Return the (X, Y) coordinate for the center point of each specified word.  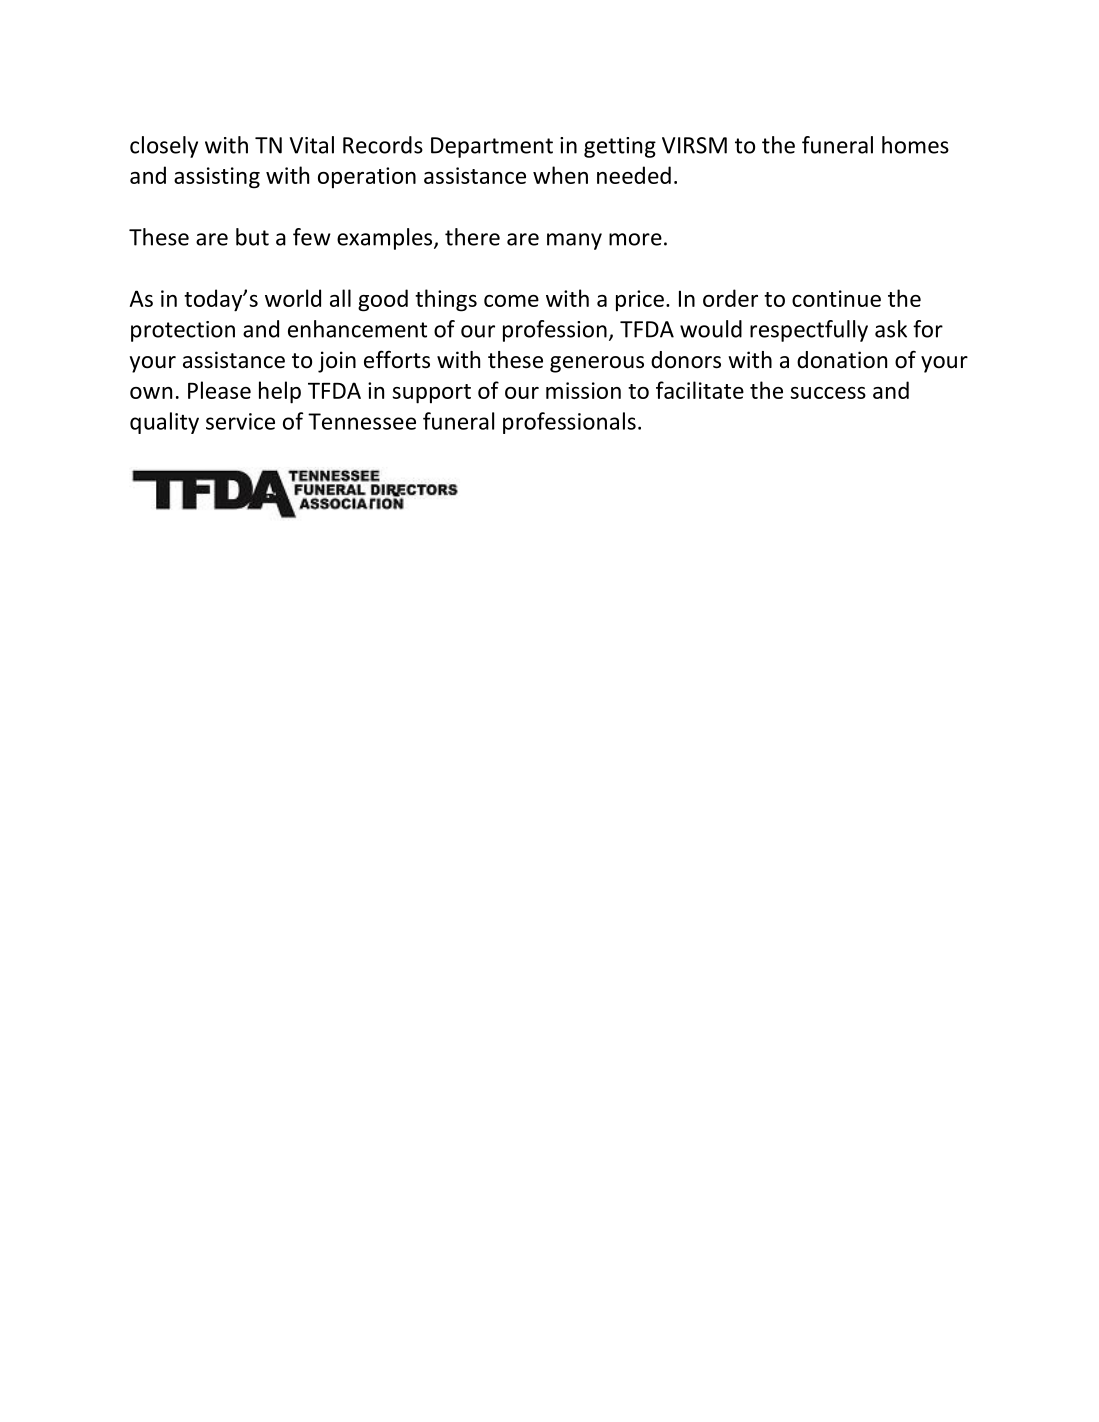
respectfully (809, 331)
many (574, 241)
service (240, 421)
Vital (312, 145)
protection (183, 331)
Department (492, 147)
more (635, 239)
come (511, 301)
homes (915, 145)
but (252, 237)
